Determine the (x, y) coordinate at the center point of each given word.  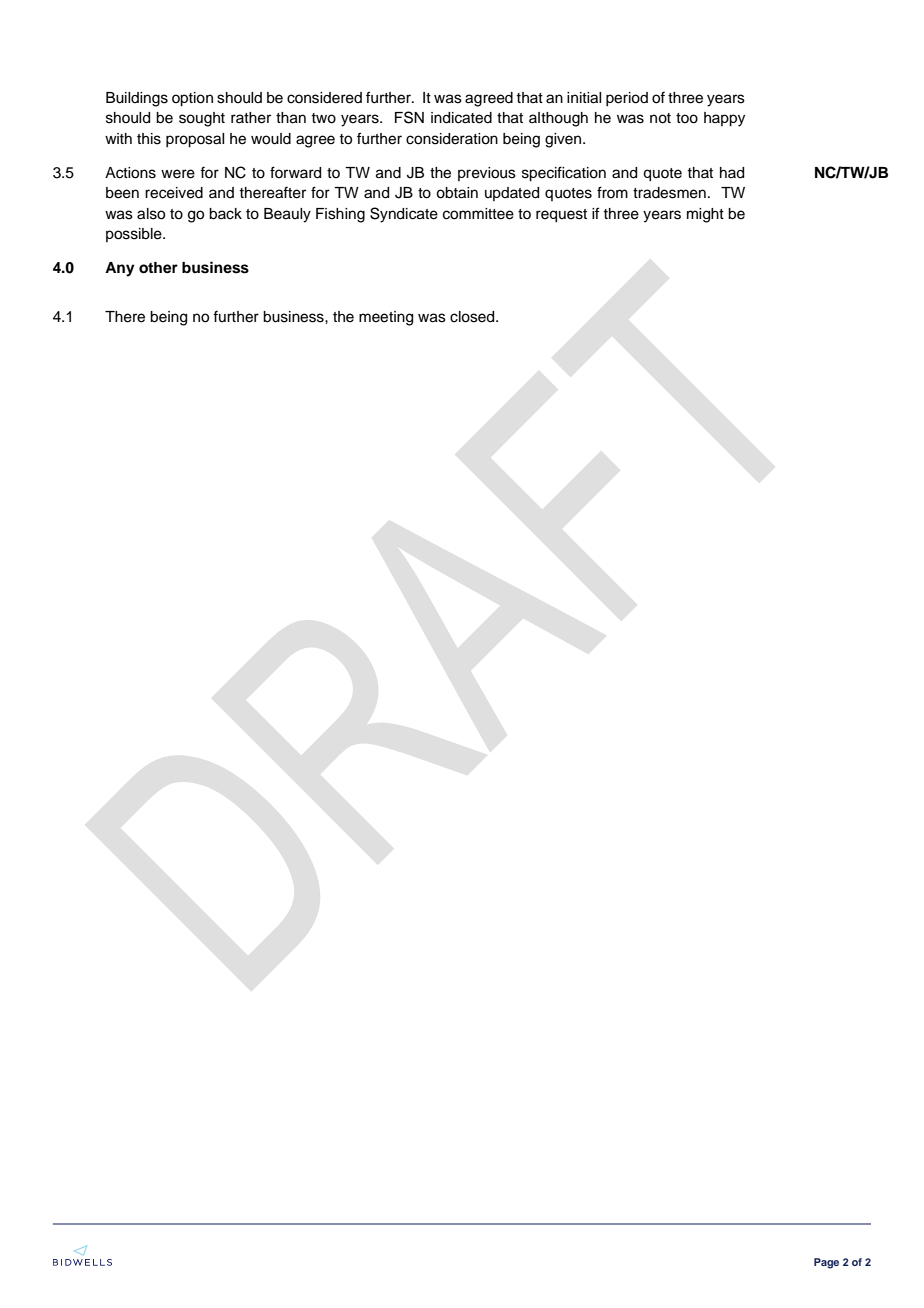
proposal (195, 140)
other (158, 268)
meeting (386, 318)
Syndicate (404, 215)
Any (120, 269)
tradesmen (669, 193)
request (561, 216)
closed (473, 317)
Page (826, 1263)
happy (724, 119)
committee (478, 214)
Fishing (340, 215)
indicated (461, 118)
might (705, 215)
